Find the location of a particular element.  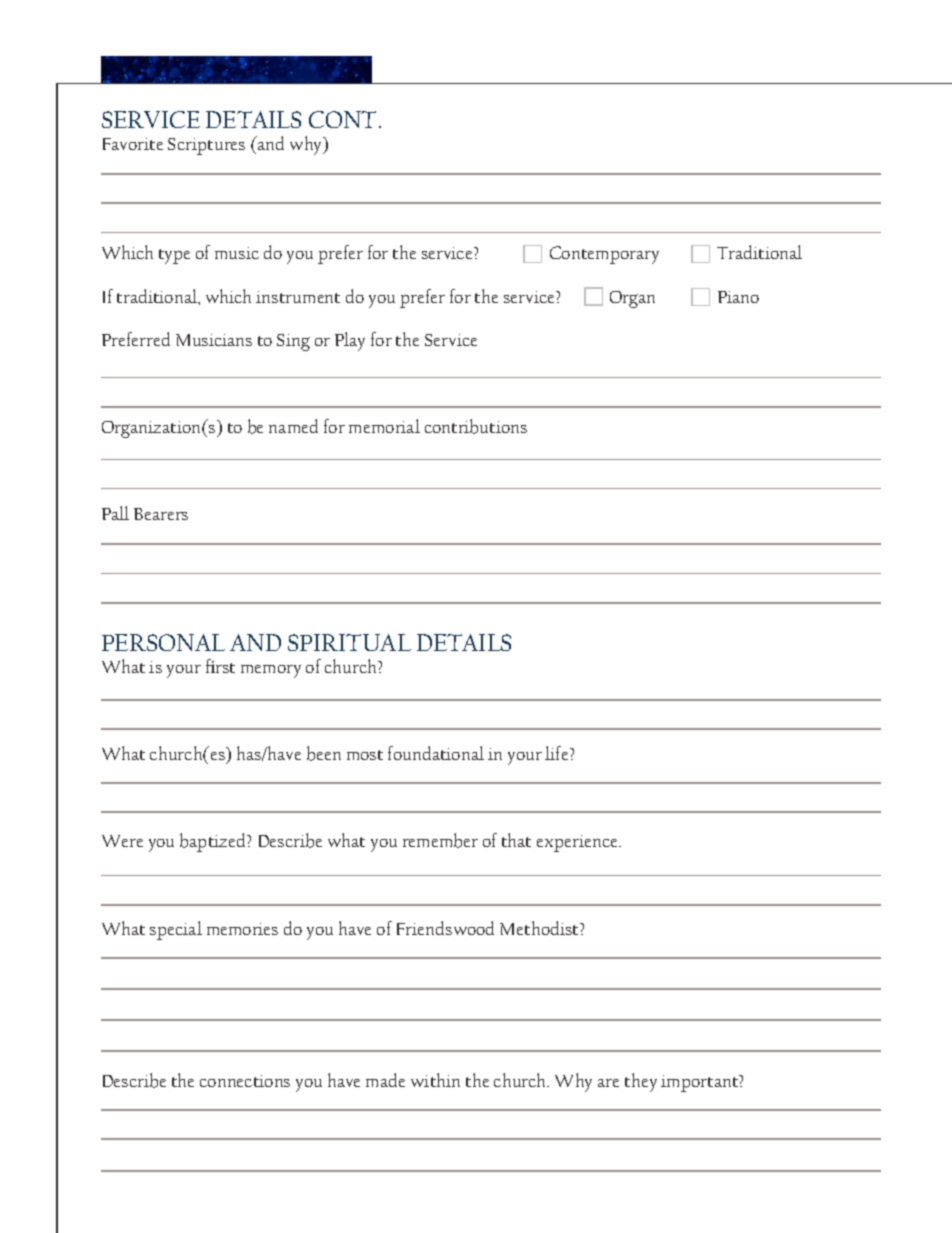

SPIRITUAL is located at coordinates (349, 642).
